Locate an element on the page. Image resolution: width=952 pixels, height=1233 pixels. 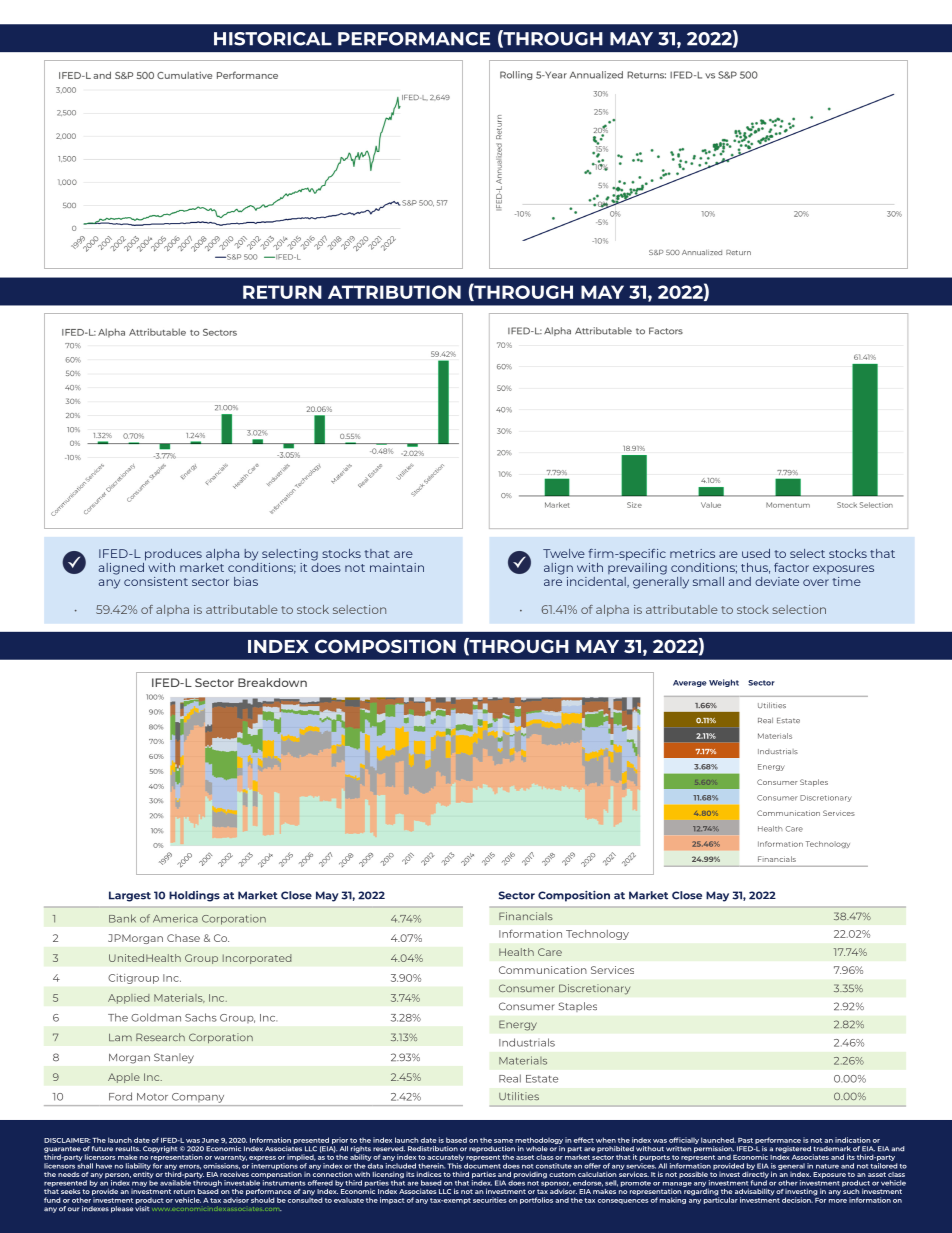
used is located at coordinates (756, 553).
